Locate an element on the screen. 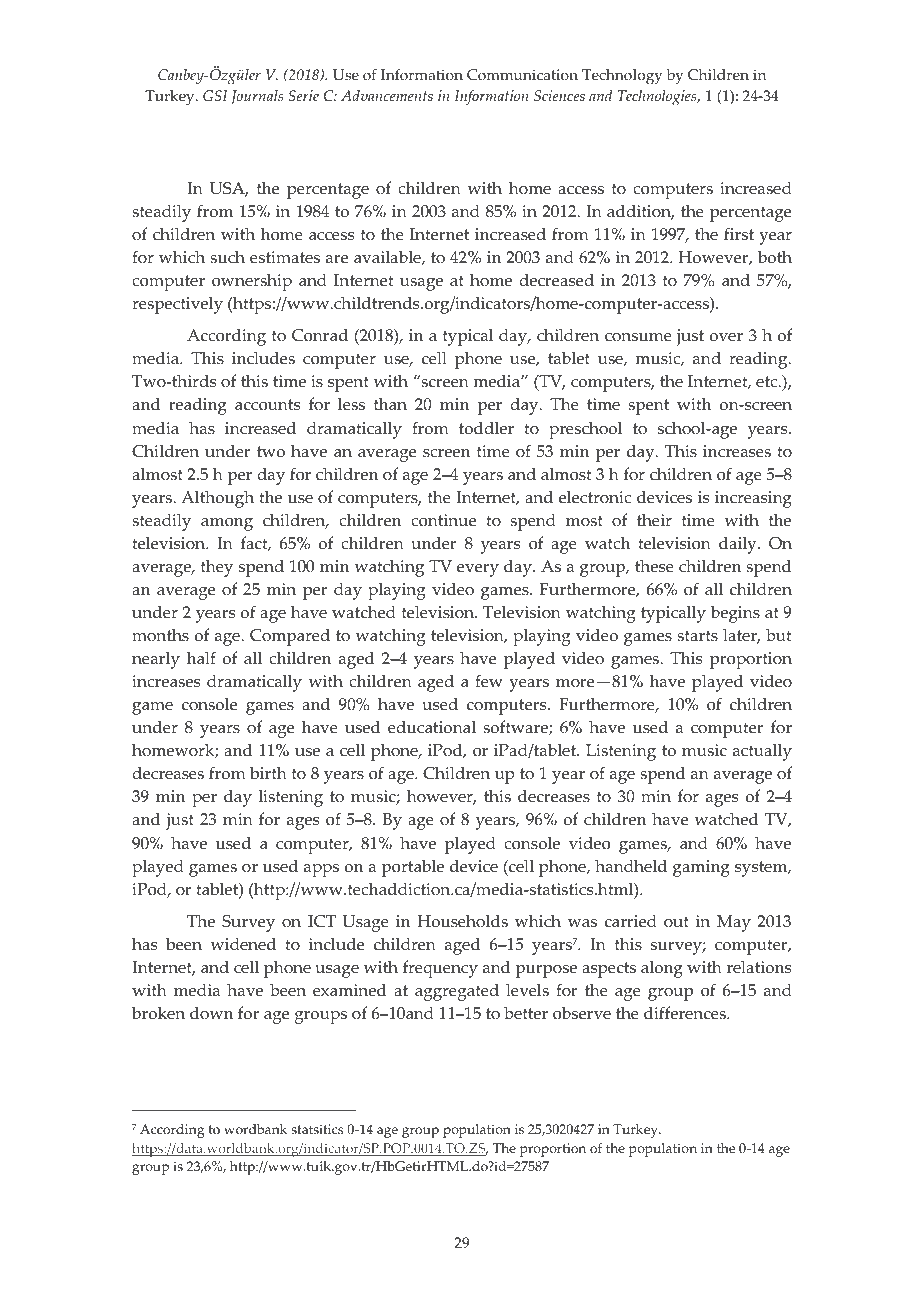  etc is located at coordinates (768, 382).
